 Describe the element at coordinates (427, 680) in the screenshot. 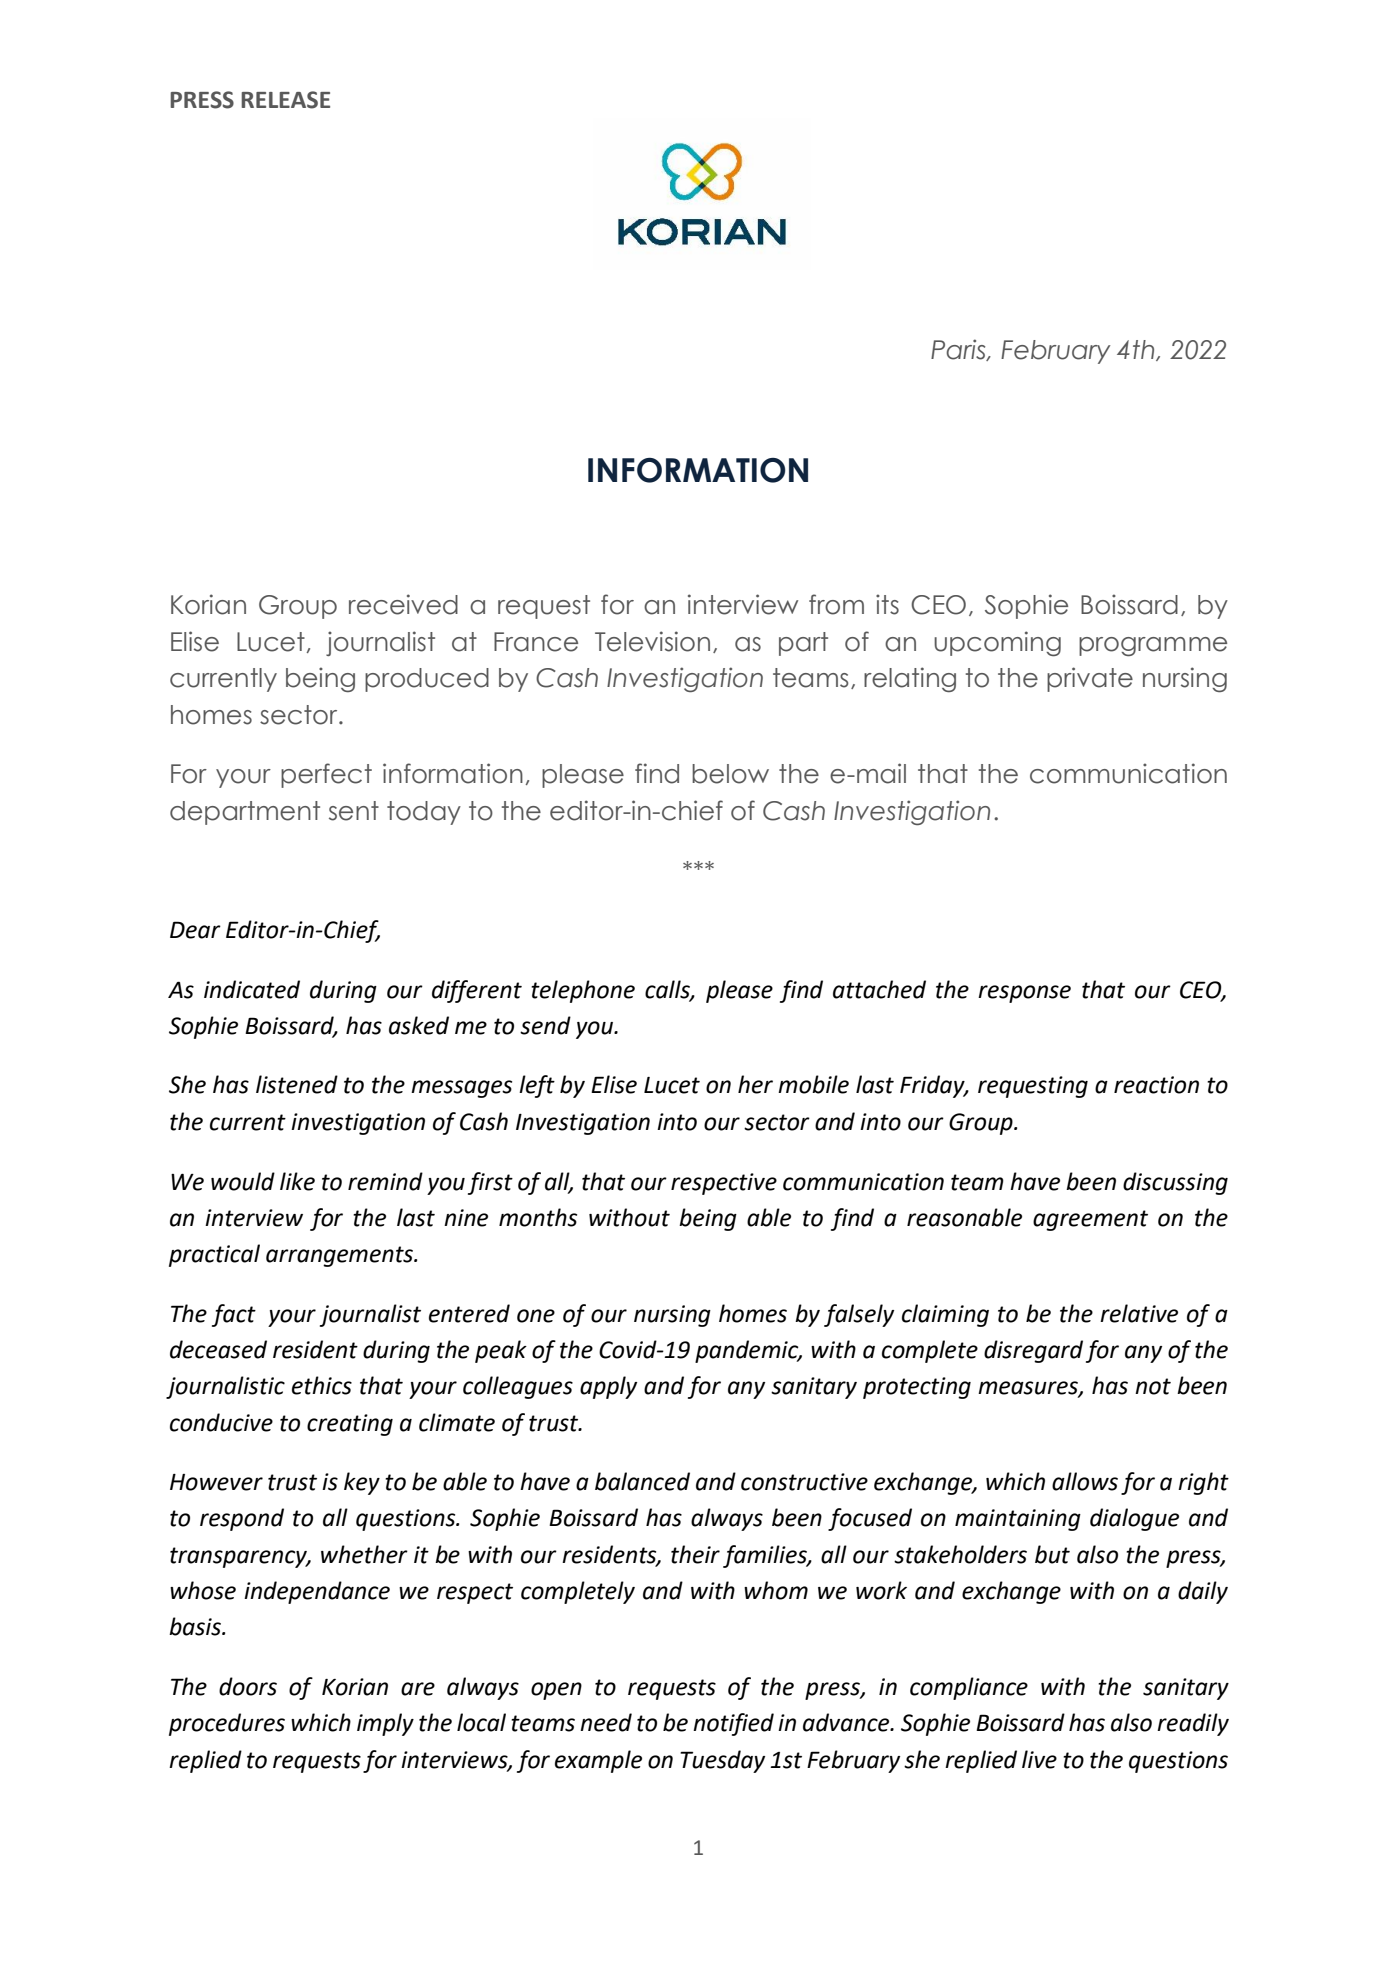

I see `produced` at that location.
